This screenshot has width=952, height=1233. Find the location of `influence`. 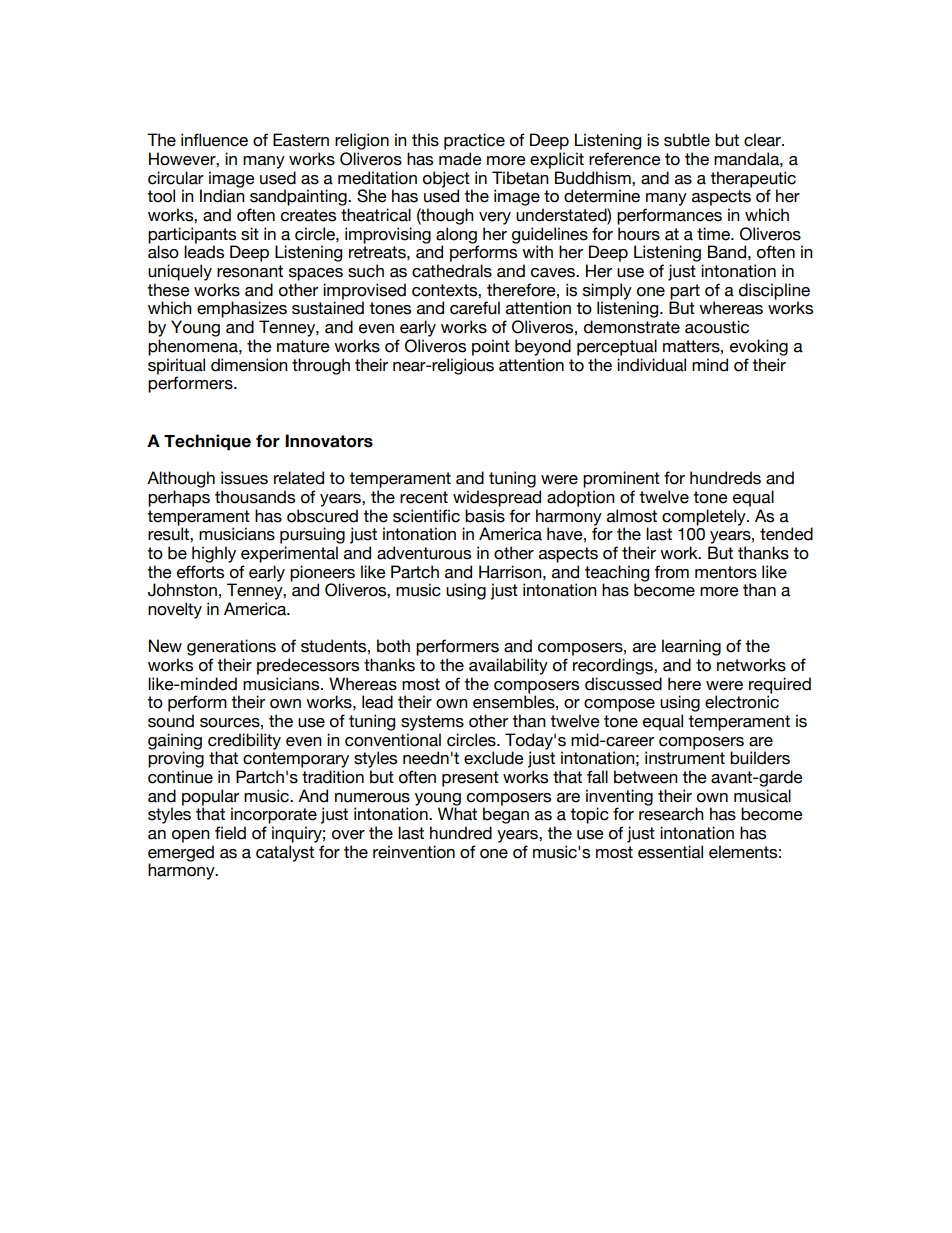

influence is located at coordinates (214, 140).
